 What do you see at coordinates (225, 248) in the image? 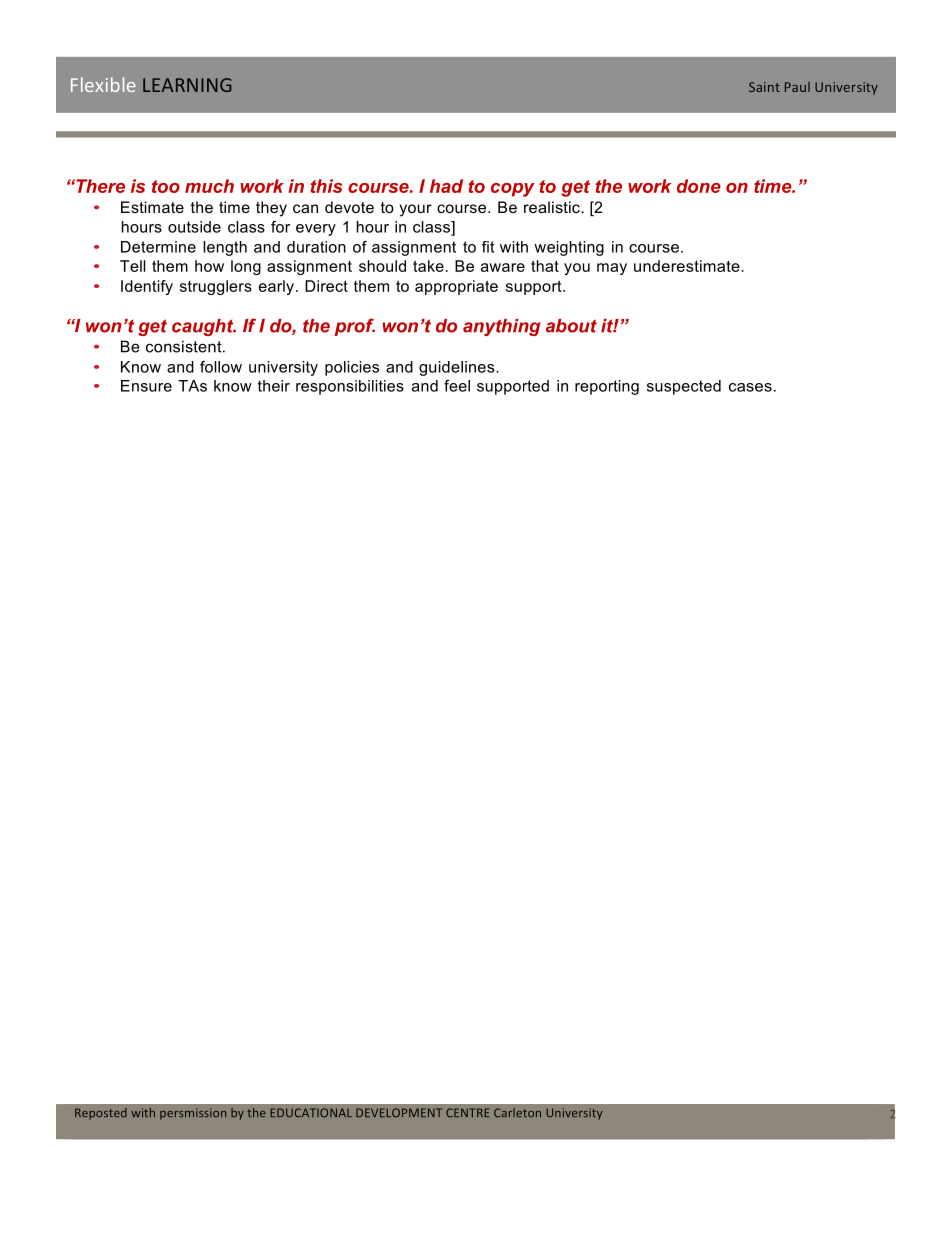
I see `length` at bounding box center [225, 248].
